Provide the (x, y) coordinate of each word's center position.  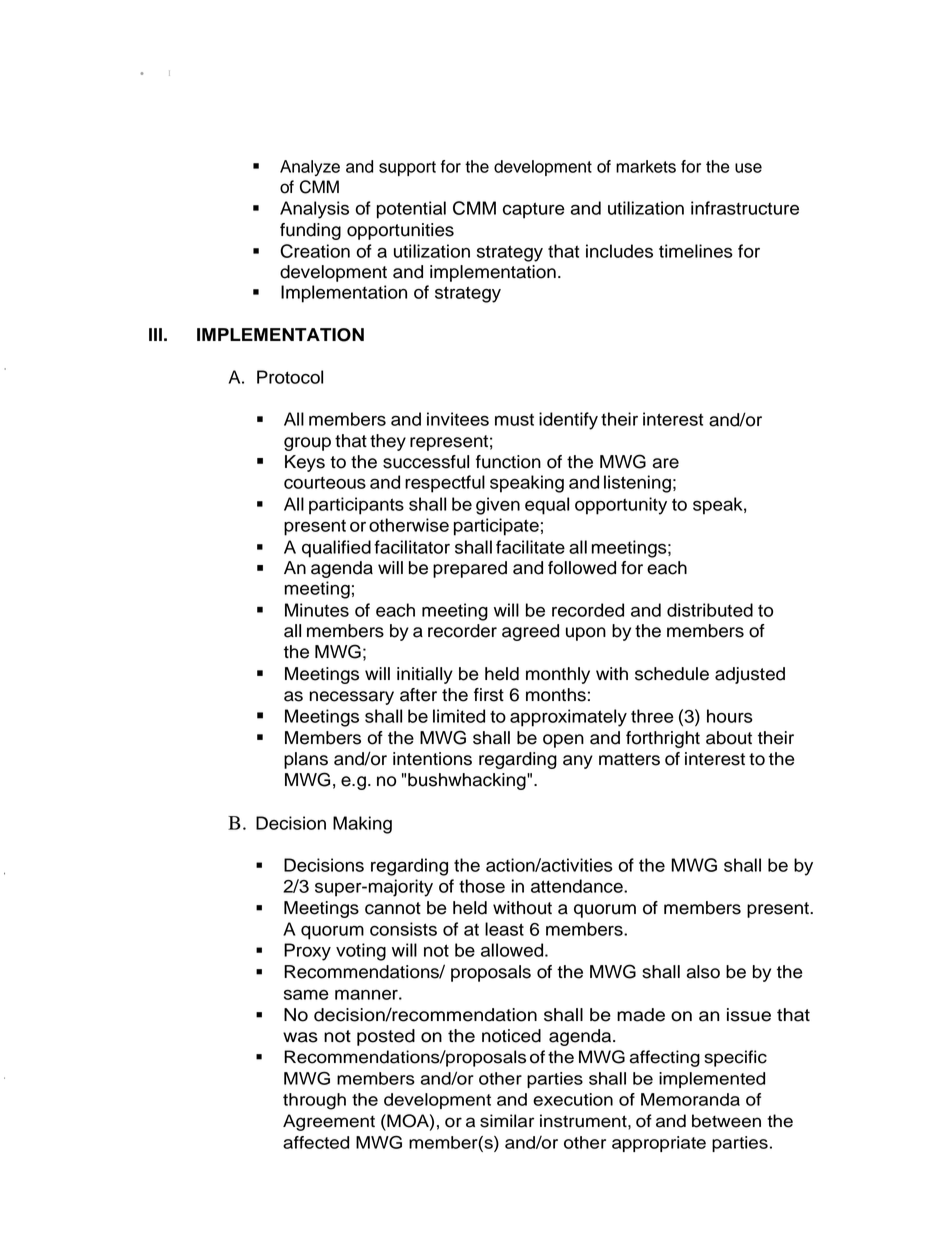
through (314, 1101)
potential (411, 210)
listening (637, 484)
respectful (445, 484)
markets (646, 166)
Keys (305, 463)
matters (629, 759)
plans (306, 760)
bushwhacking (468, 781)
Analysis (314, 210)
